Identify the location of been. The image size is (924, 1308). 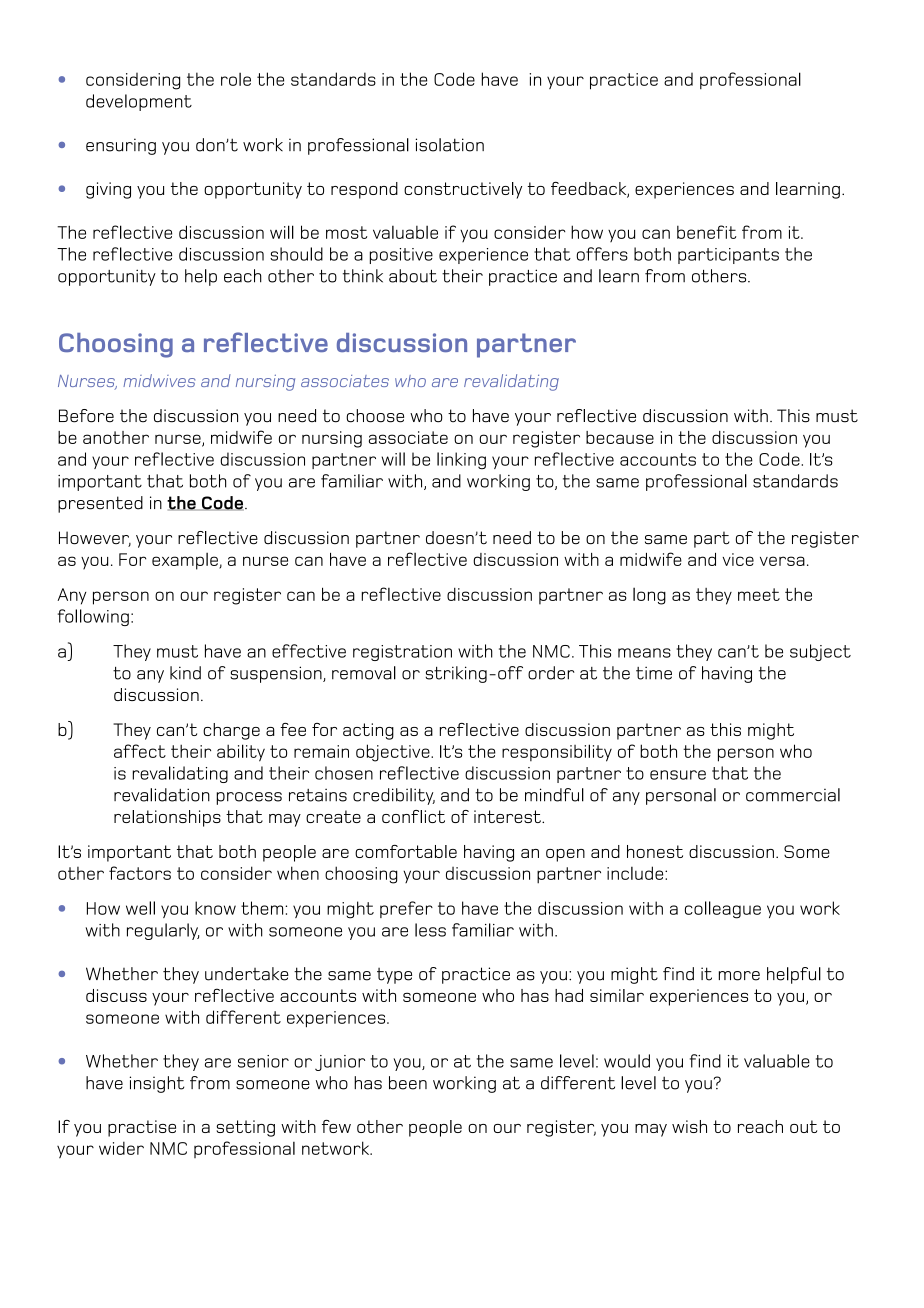
(408, 1083).
